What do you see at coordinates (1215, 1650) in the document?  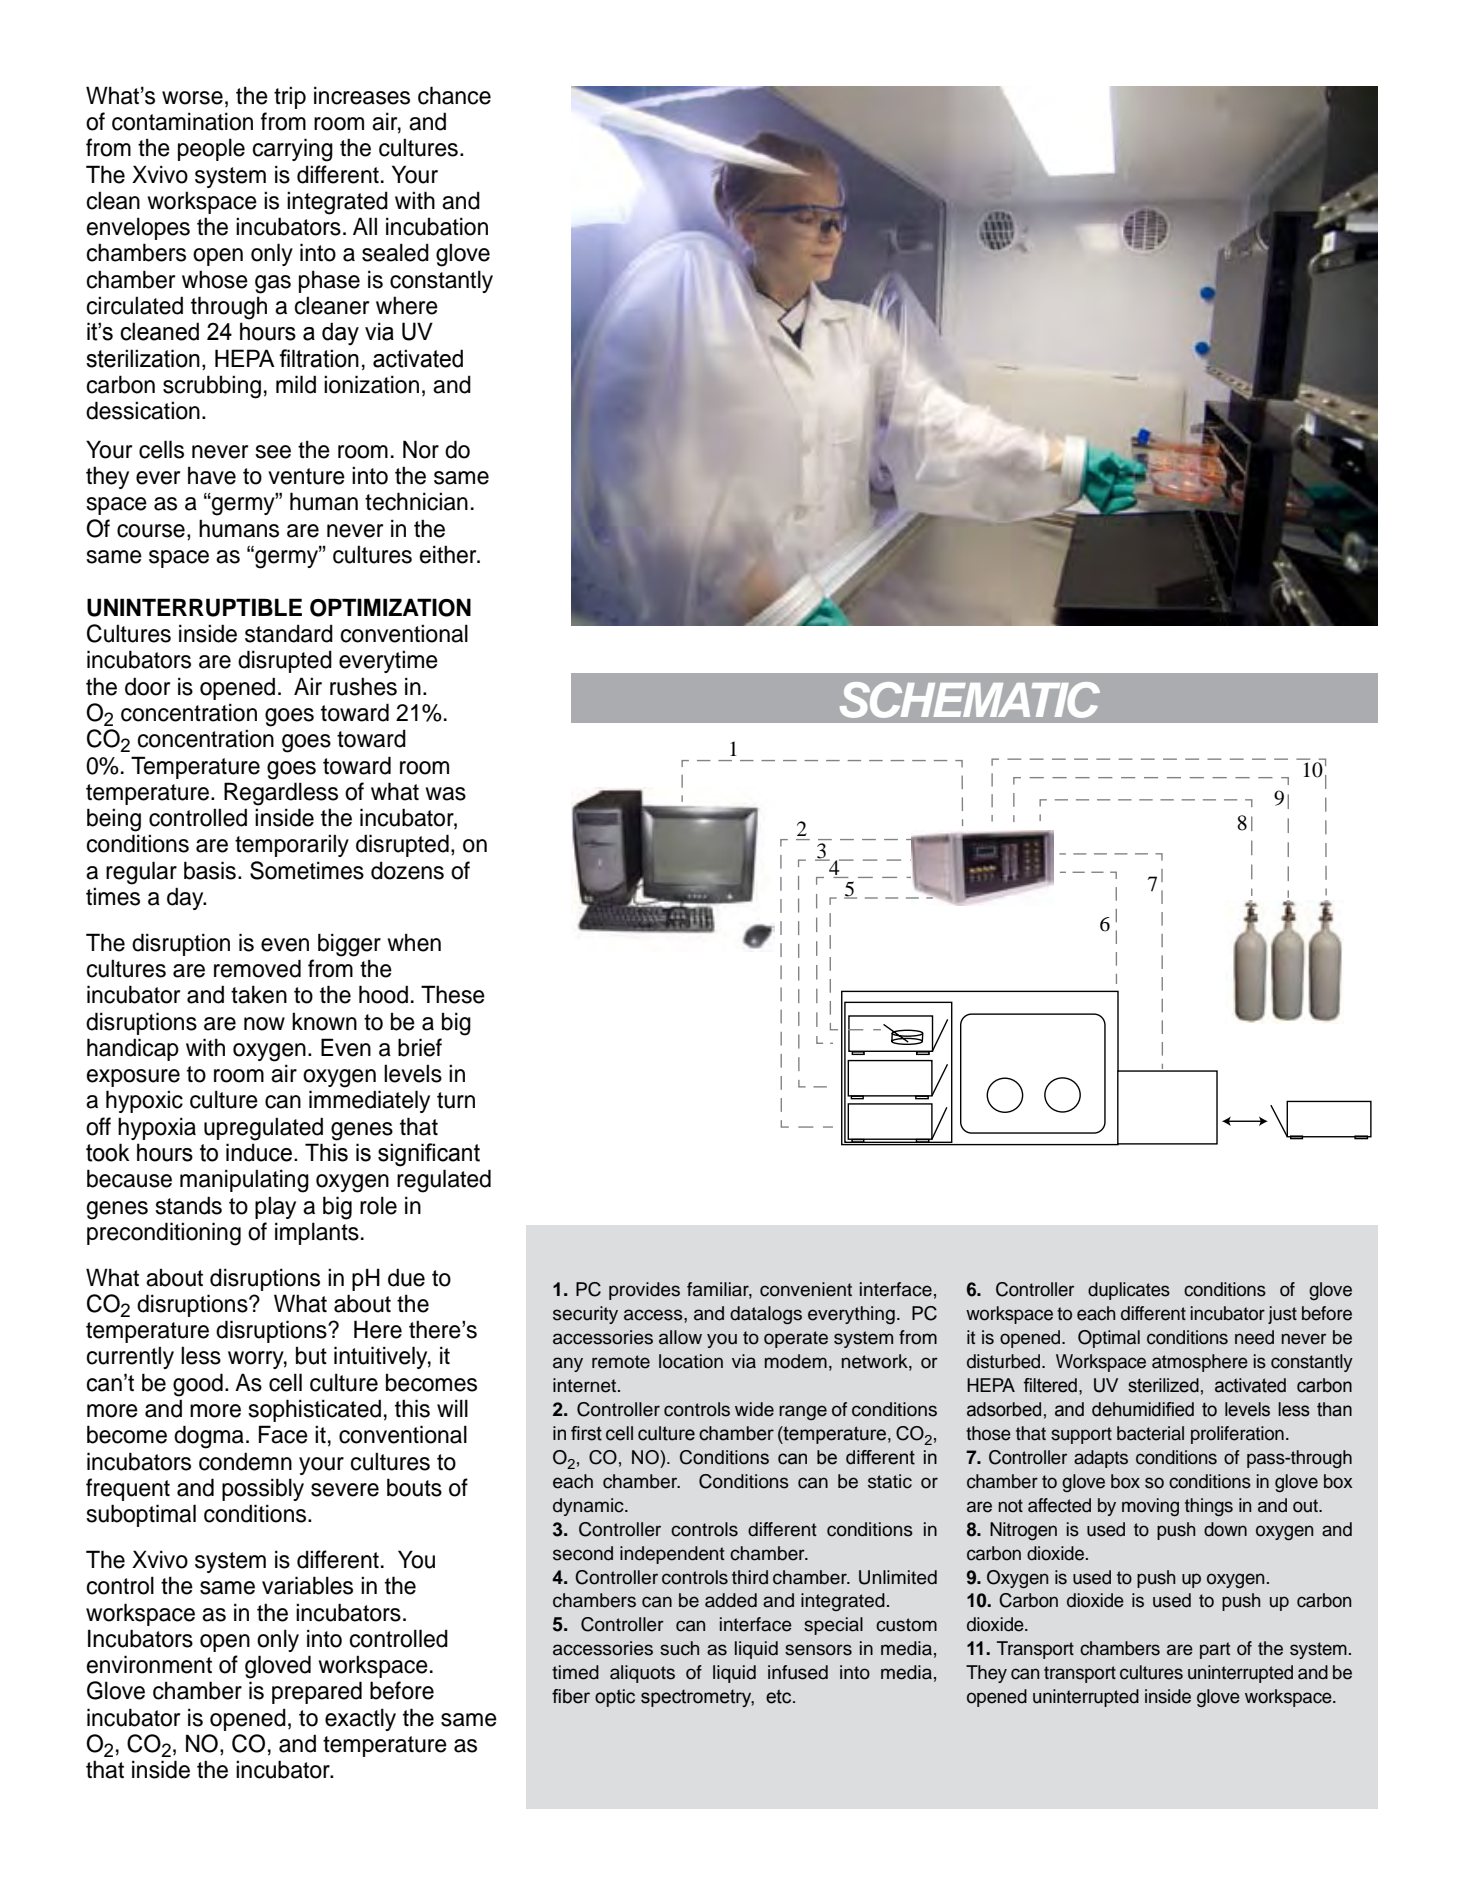 I see `part` at bounding box center [1215, 1650].
